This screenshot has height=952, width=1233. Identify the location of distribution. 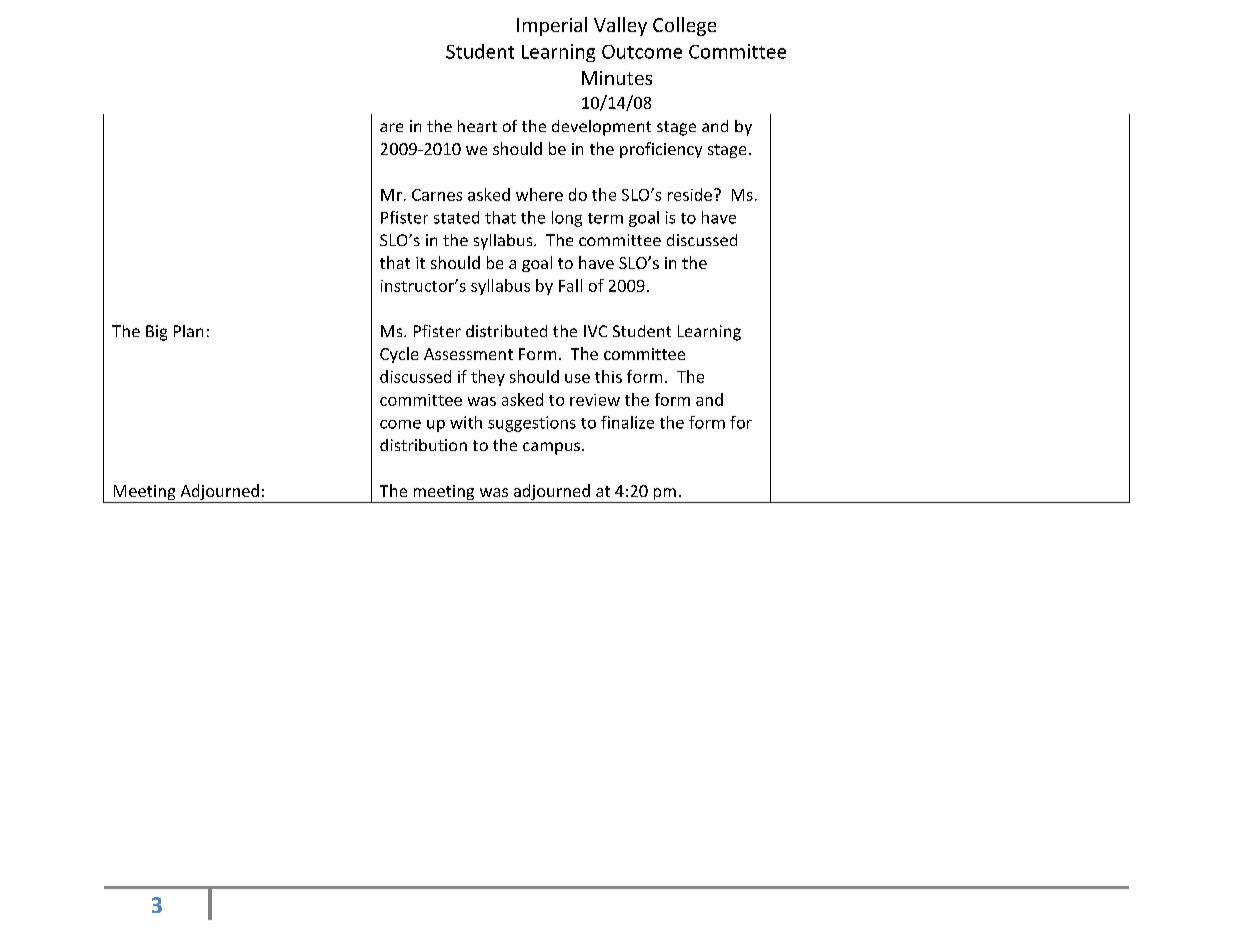
(423, 445).
